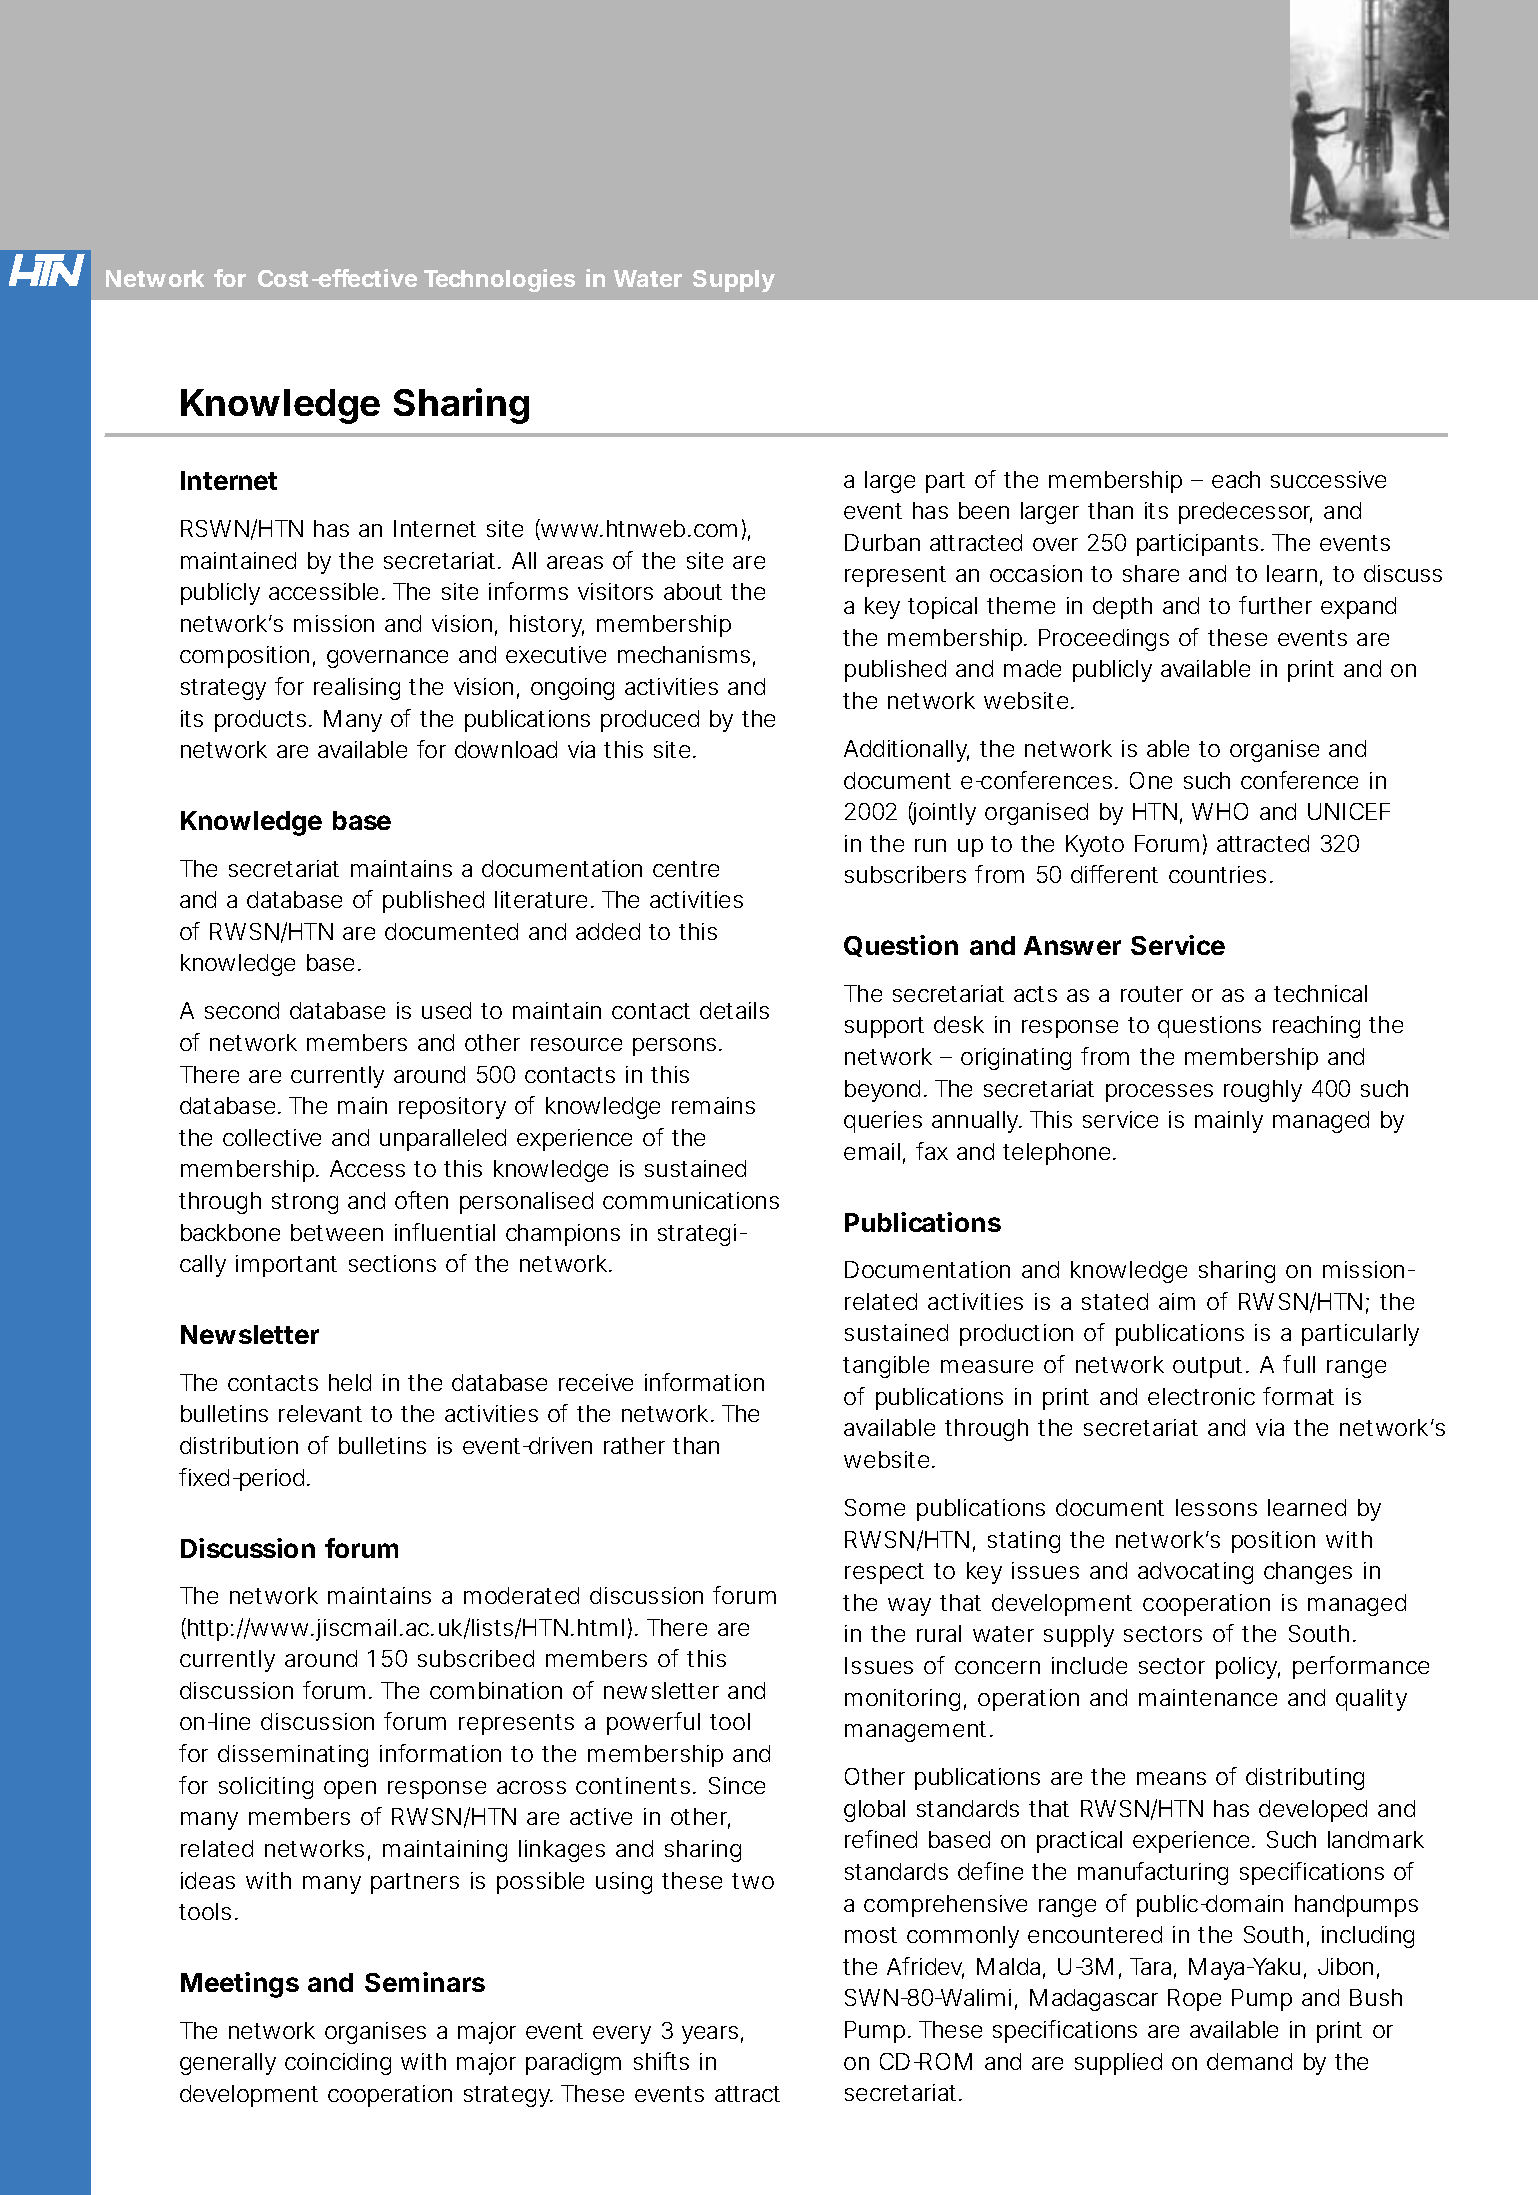 The width and height of the image is (1538, 2195). What do you see at coordinates (1245, 513) in the image?
I see `predecessor` at bounding box center [1245, 513].
